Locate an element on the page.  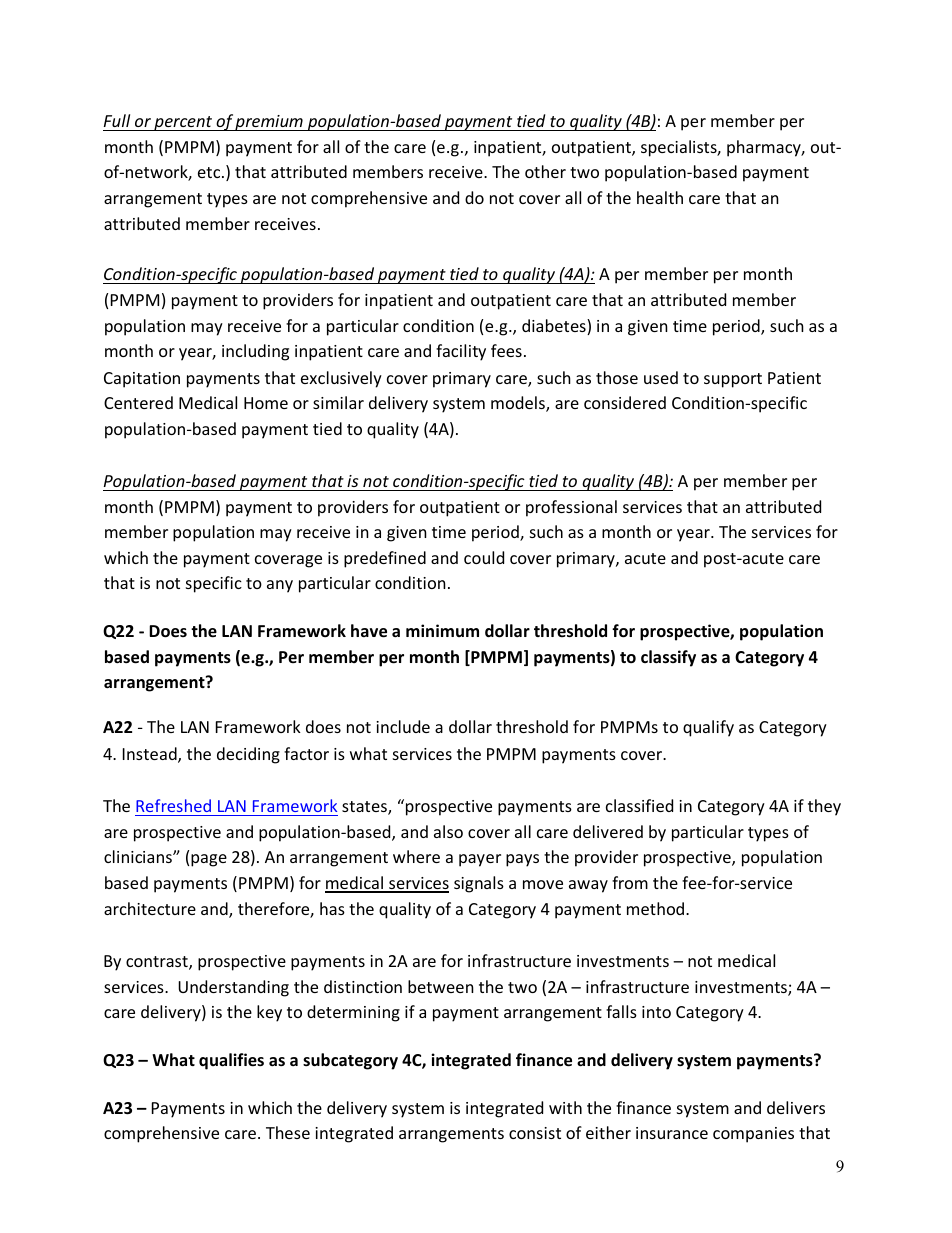
minimum is located at coordinates (442, 630).
